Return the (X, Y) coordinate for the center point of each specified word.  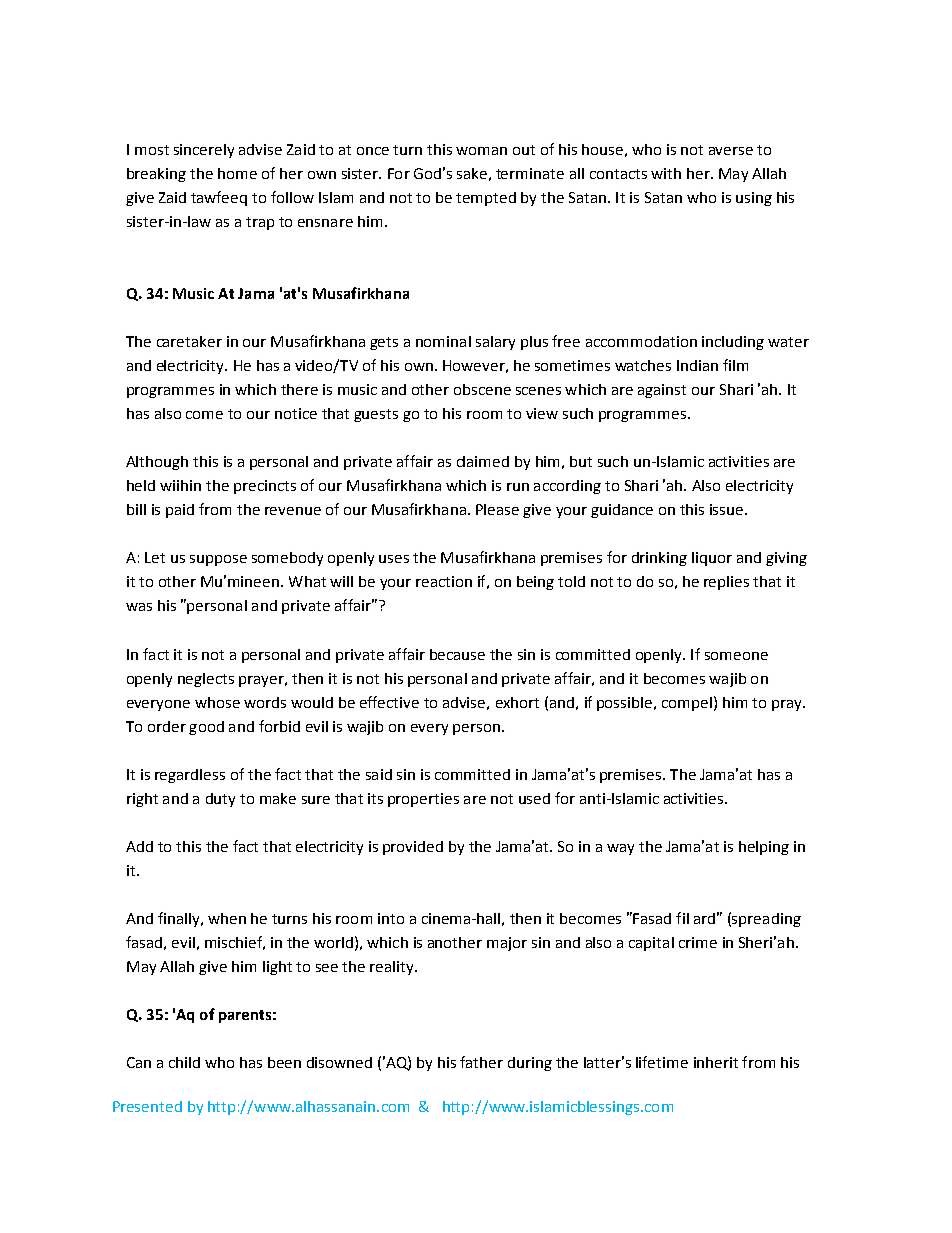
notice (296, 413)
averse (731, 151)
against (662, 391)
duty (220, 800)
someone (736, 656)
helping (764, 848)
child (184, 1062)
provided (413, 848)
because (457, 654)
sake (472, 173)
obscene (482, 389)
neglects (206, 680)
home (237, 173)
